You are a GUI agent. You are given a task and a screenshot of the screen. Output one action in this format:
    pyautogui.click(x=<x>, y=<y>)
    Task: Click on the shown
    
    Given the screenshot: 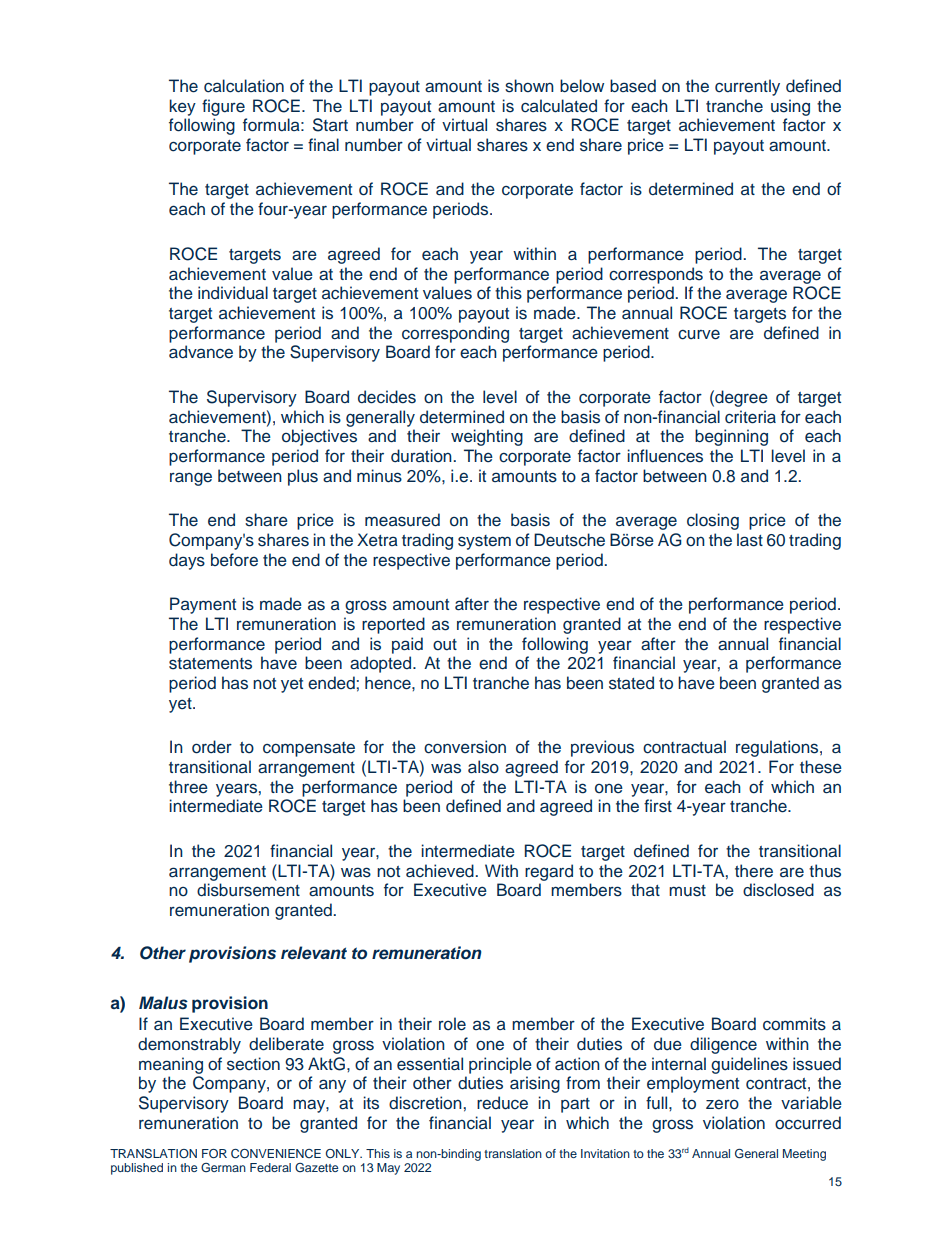 What is the action you would take?
    pyautogui.click(x=529, y=86)
